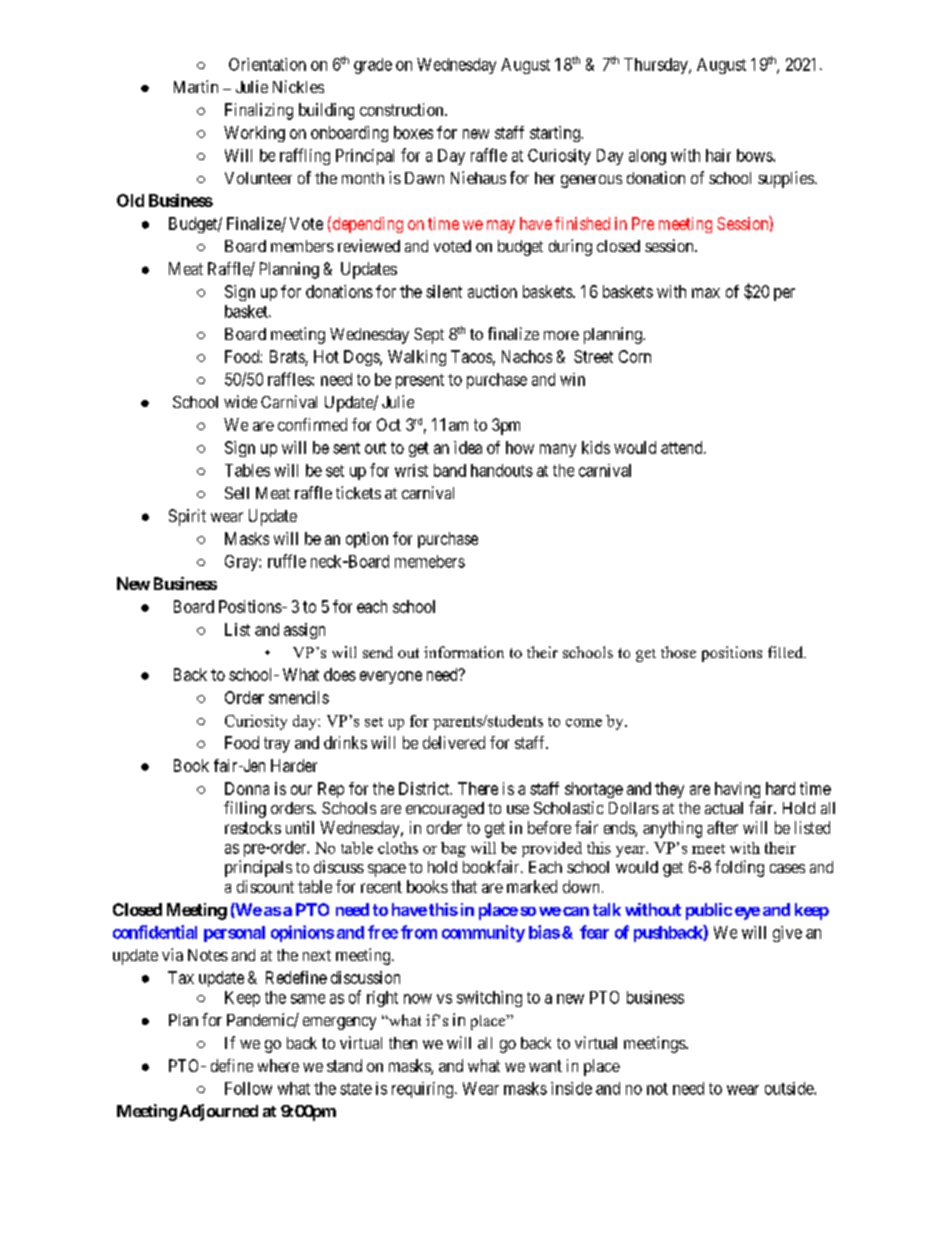 The width and height of the screenshot is (952, 1233). I want to click on attend, so click(683, 447).
